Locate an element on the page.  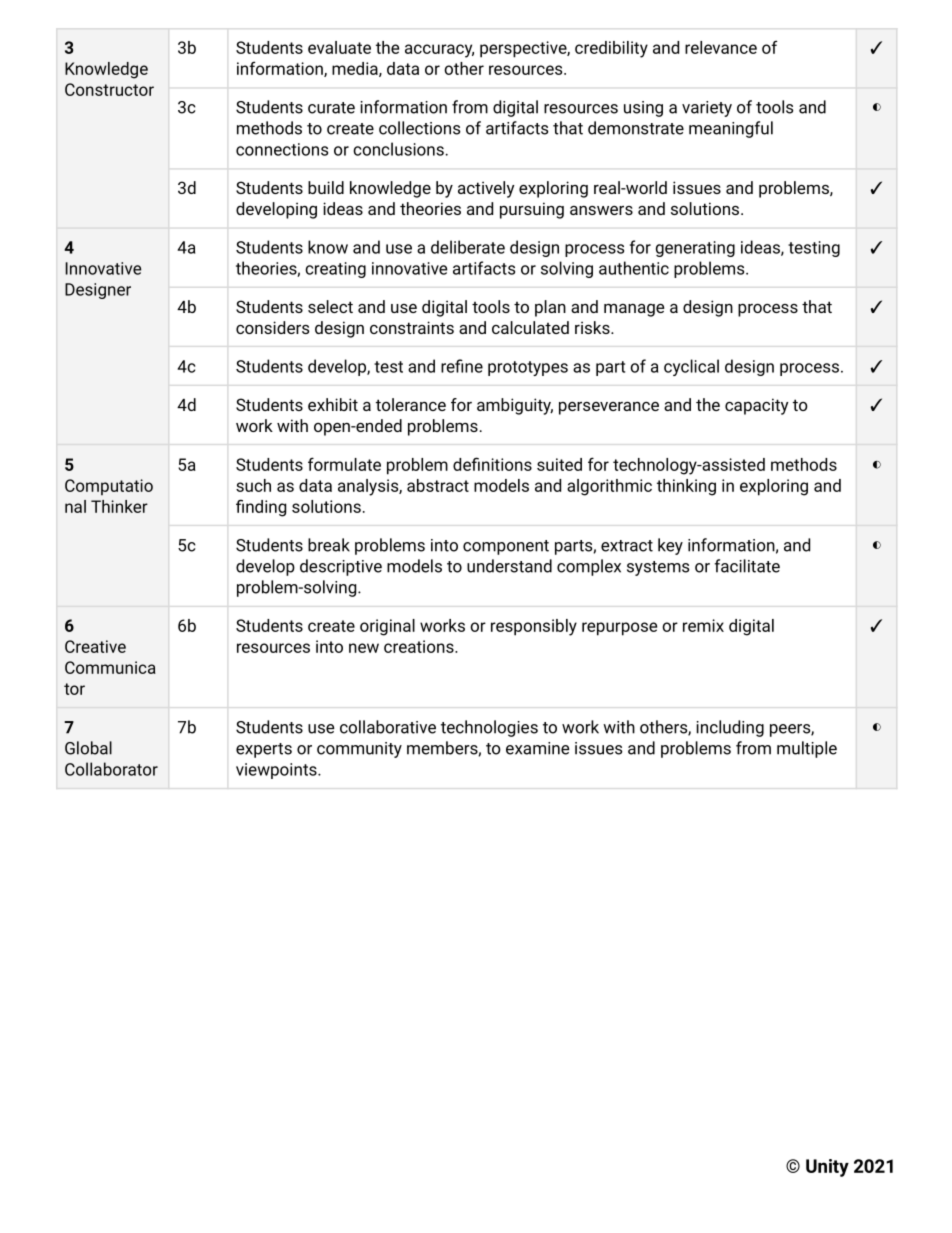
relevance is located at coordinates (721, 47).
